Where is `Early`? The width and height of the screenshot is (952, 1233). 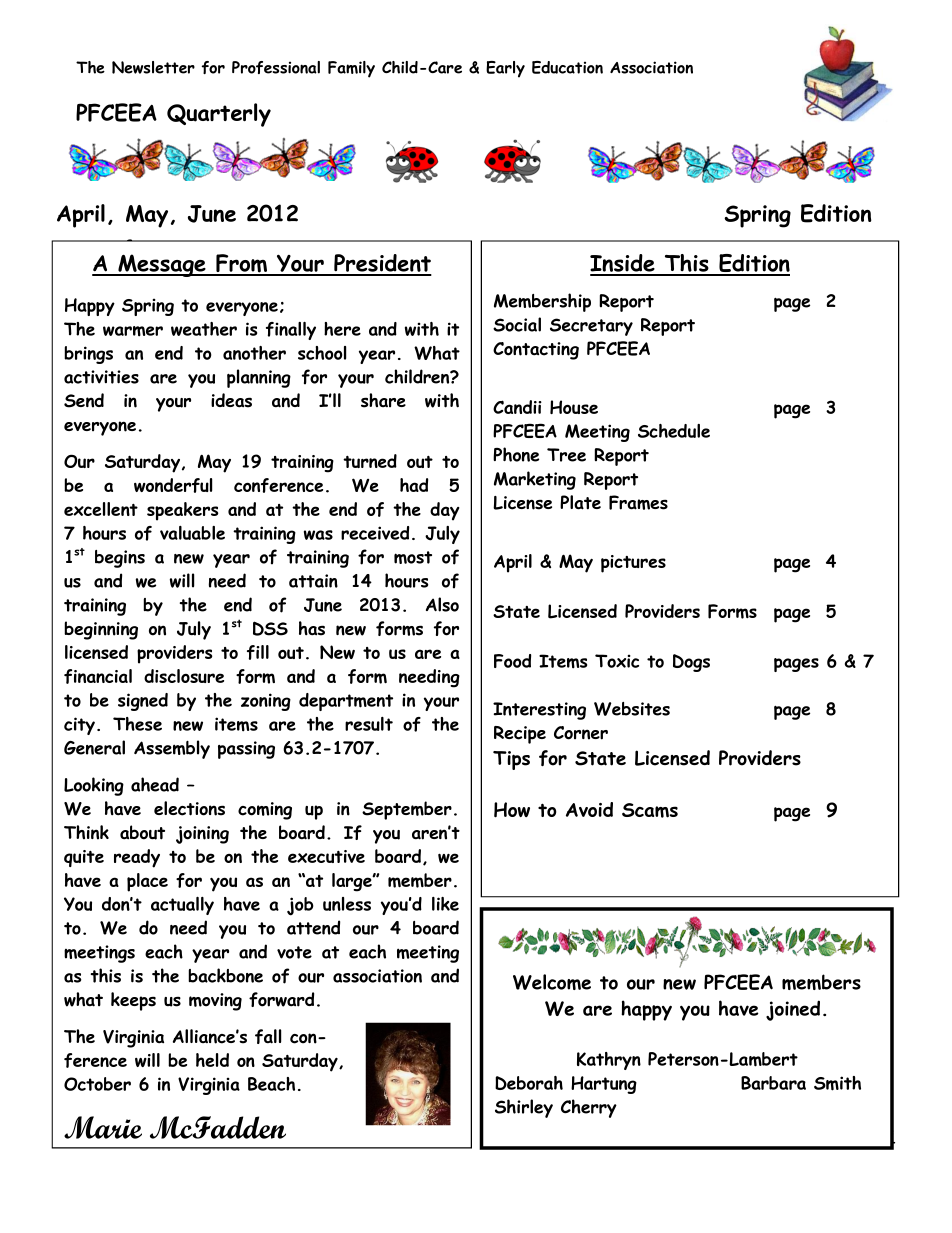 Early is located at coordinates (505, 69).
